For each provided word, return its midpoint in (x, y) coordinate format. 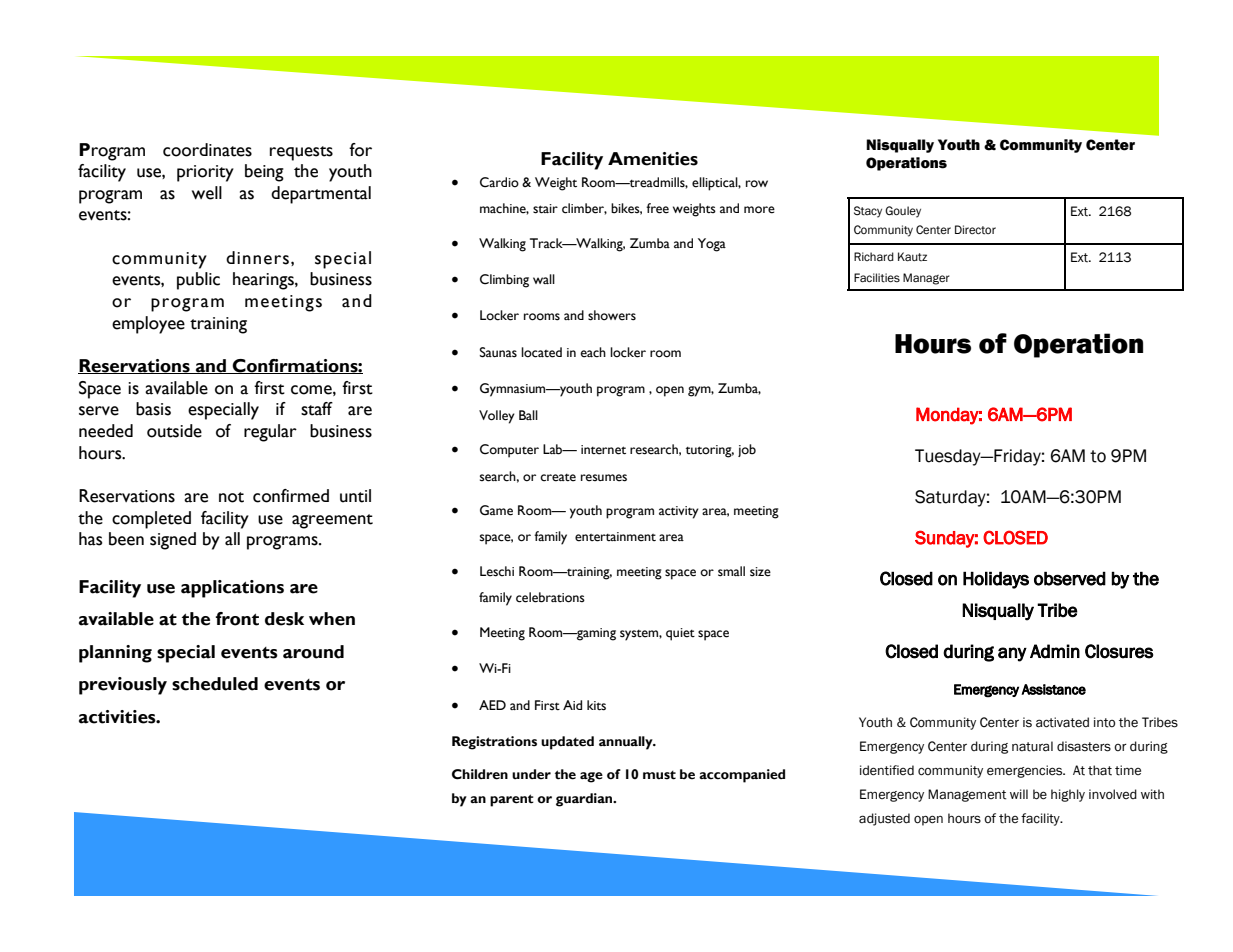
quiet (680, 634)
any (1012, 654)
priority (205, 173)
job (747, 450)
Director (975, 230)
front (237, 619)
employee (148, 325)
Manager (926, 279)
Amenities (653, 159)
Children (480, 774)
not (231, 497)
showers (612, 315)
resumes (604, 478)
